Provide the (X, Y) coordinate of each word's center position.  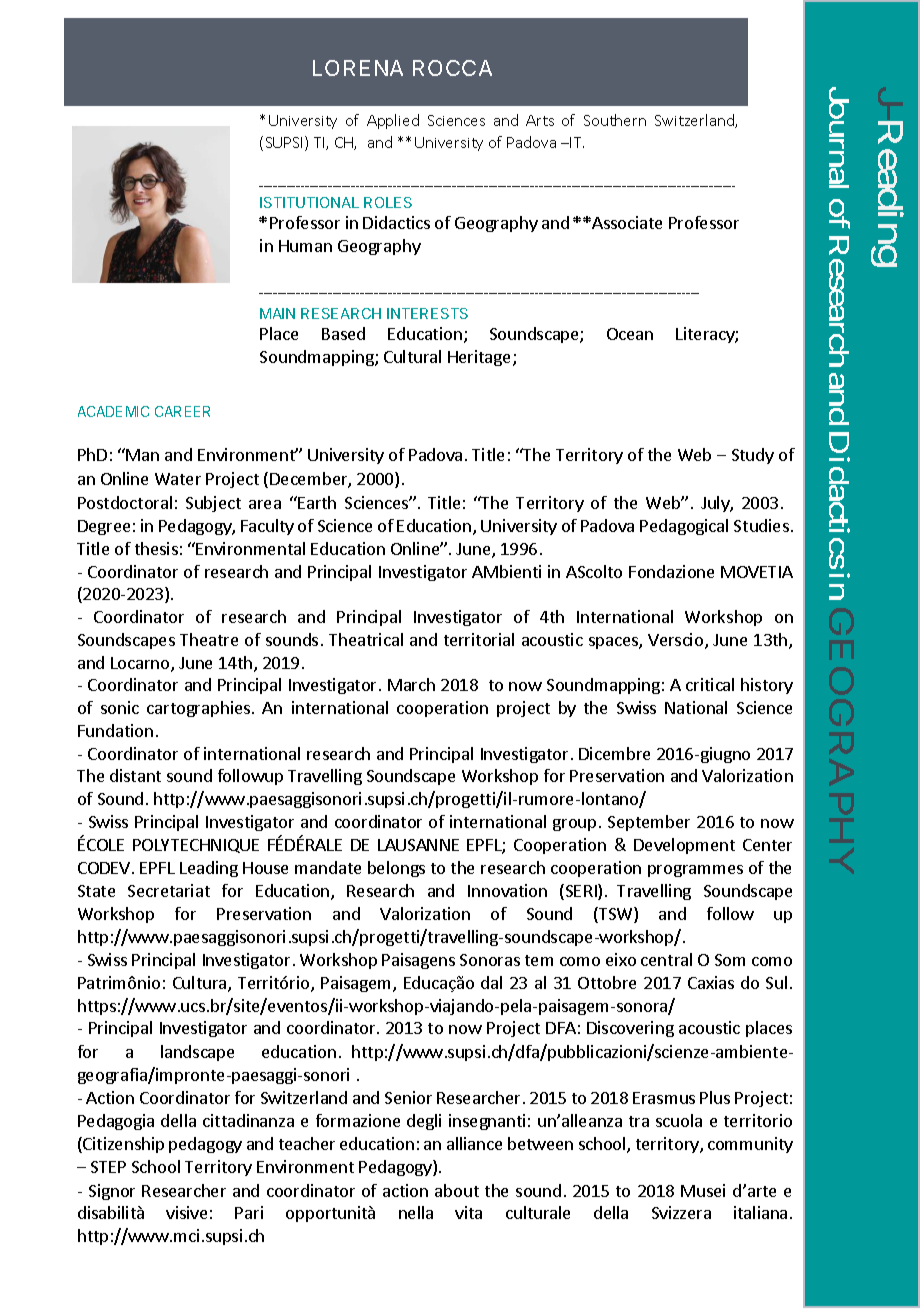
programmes (695, 871)
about (457, 1190)
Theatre (209, 639)
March (411, 684)
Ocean (630, 334)
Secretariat (169, 890)
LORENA (358, 68)
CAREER (182, 411)
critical (710, 684)
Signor (112, 1192)
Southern (615, 120)
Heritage (481, 358)
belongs (396, 869)
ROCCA (452, 68)
